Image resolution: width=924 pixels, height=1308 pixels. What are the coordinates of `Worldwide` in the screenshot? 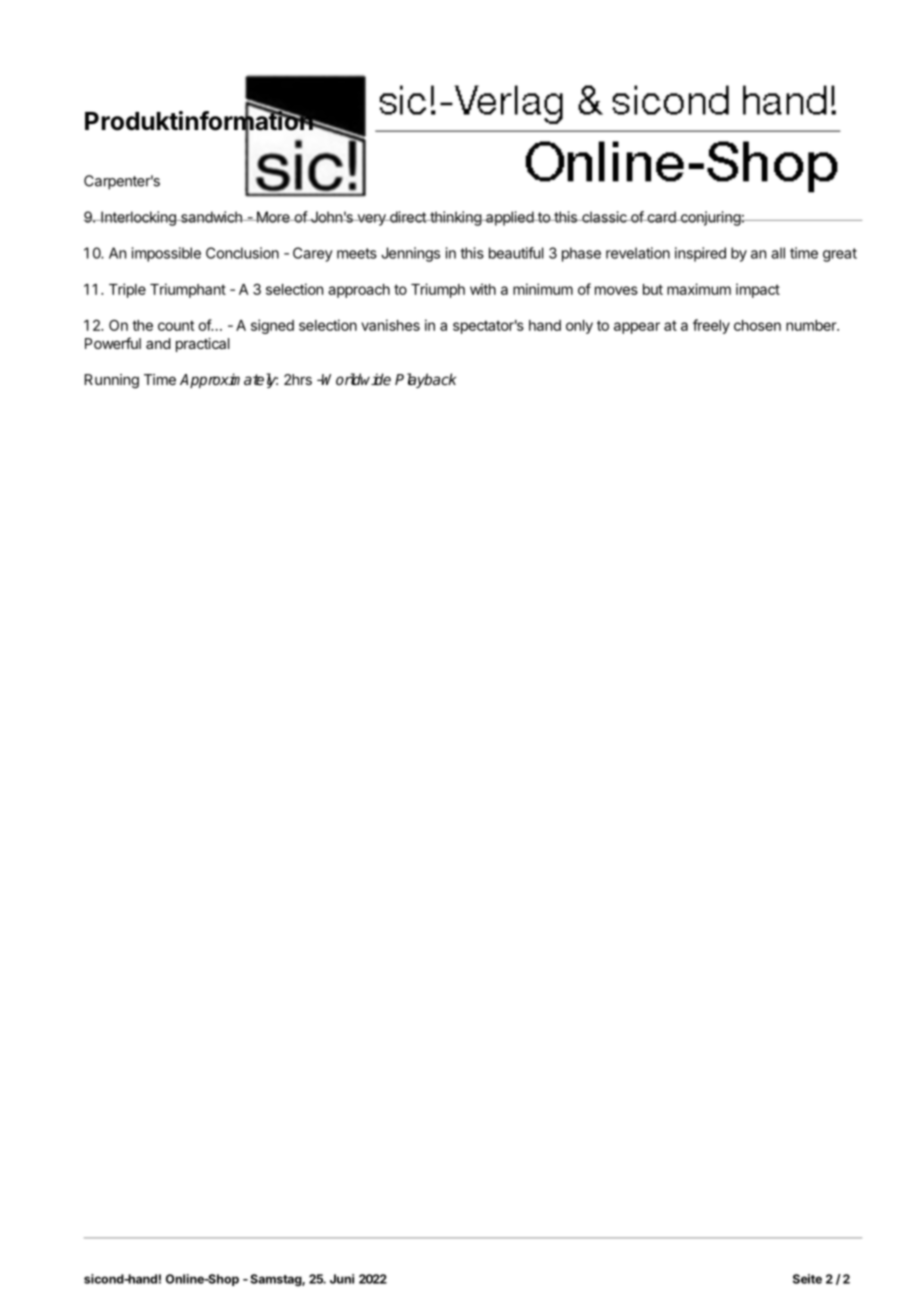 It's located at (356, 379).
